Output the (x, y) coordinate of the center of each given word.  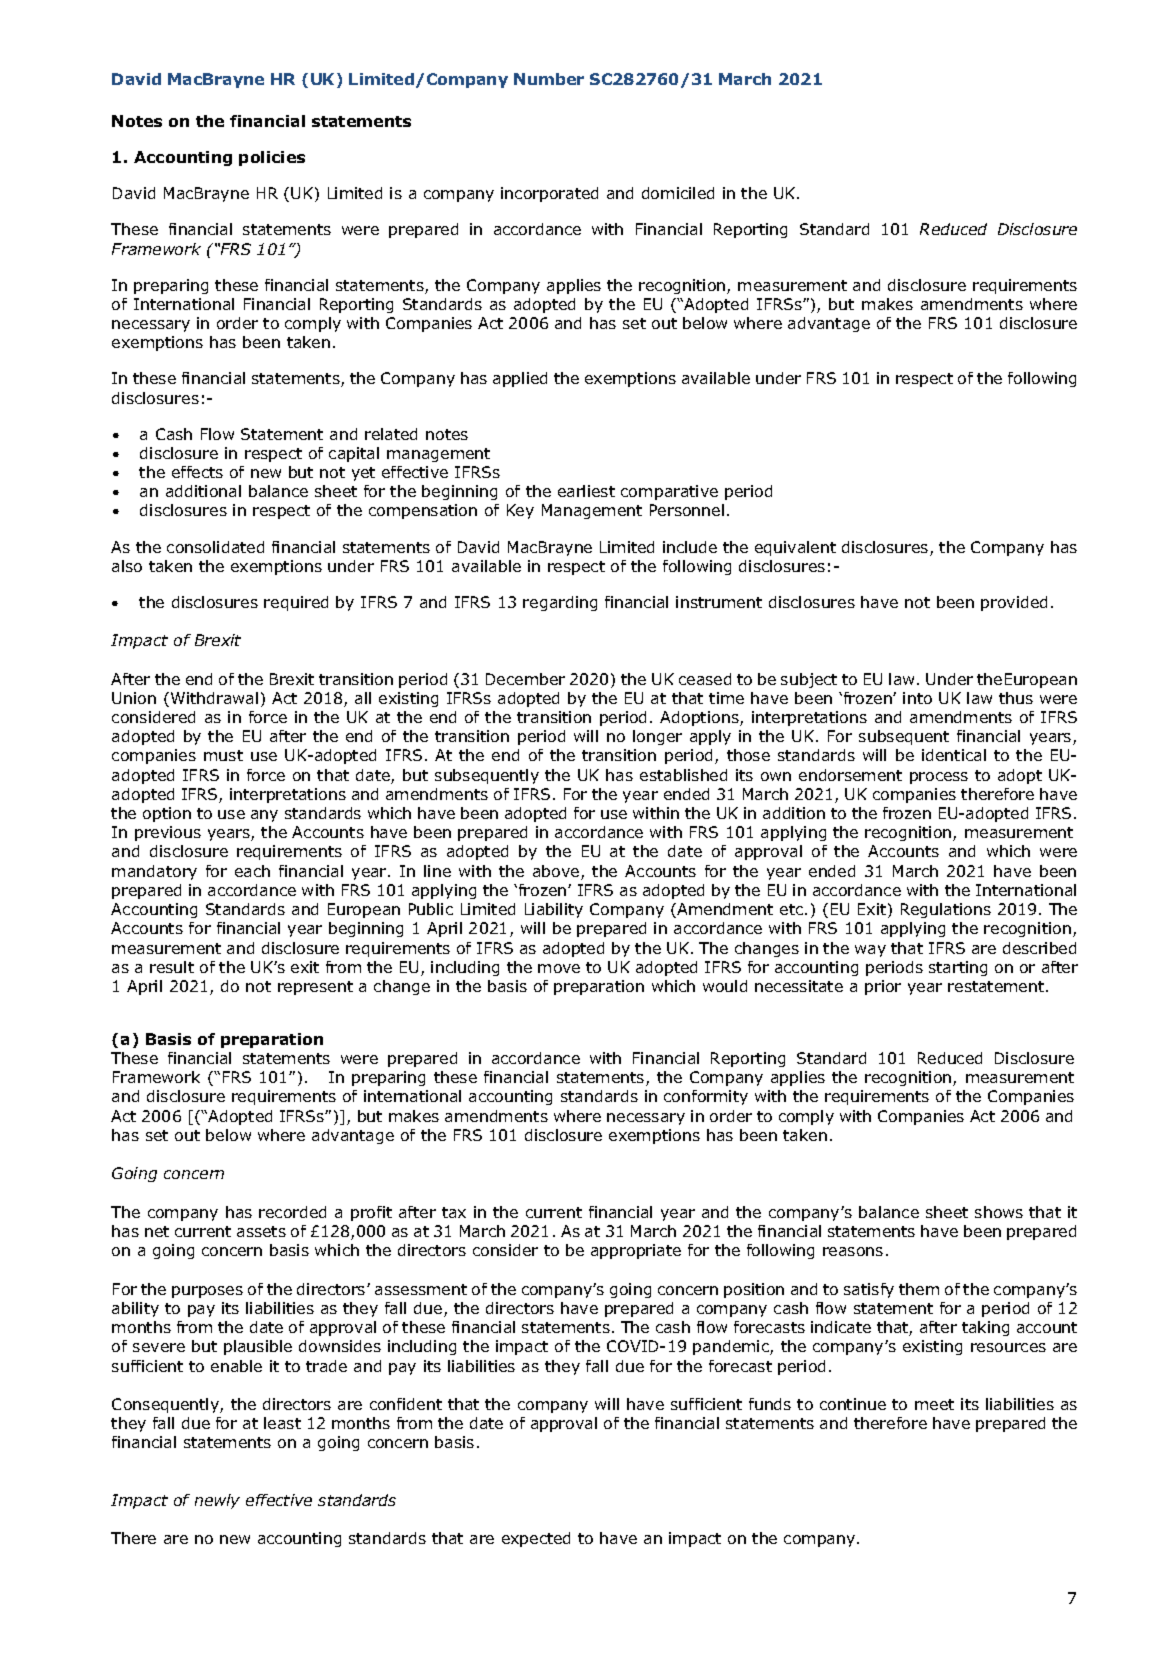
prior (883, 987)
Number (549, 79)
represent (315, 988)
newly (217, 1501)
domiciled (678, 193)
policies (272, 158)
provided (1014, 603)
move (559, 968)
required (296, 603)
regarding (560, 603)
